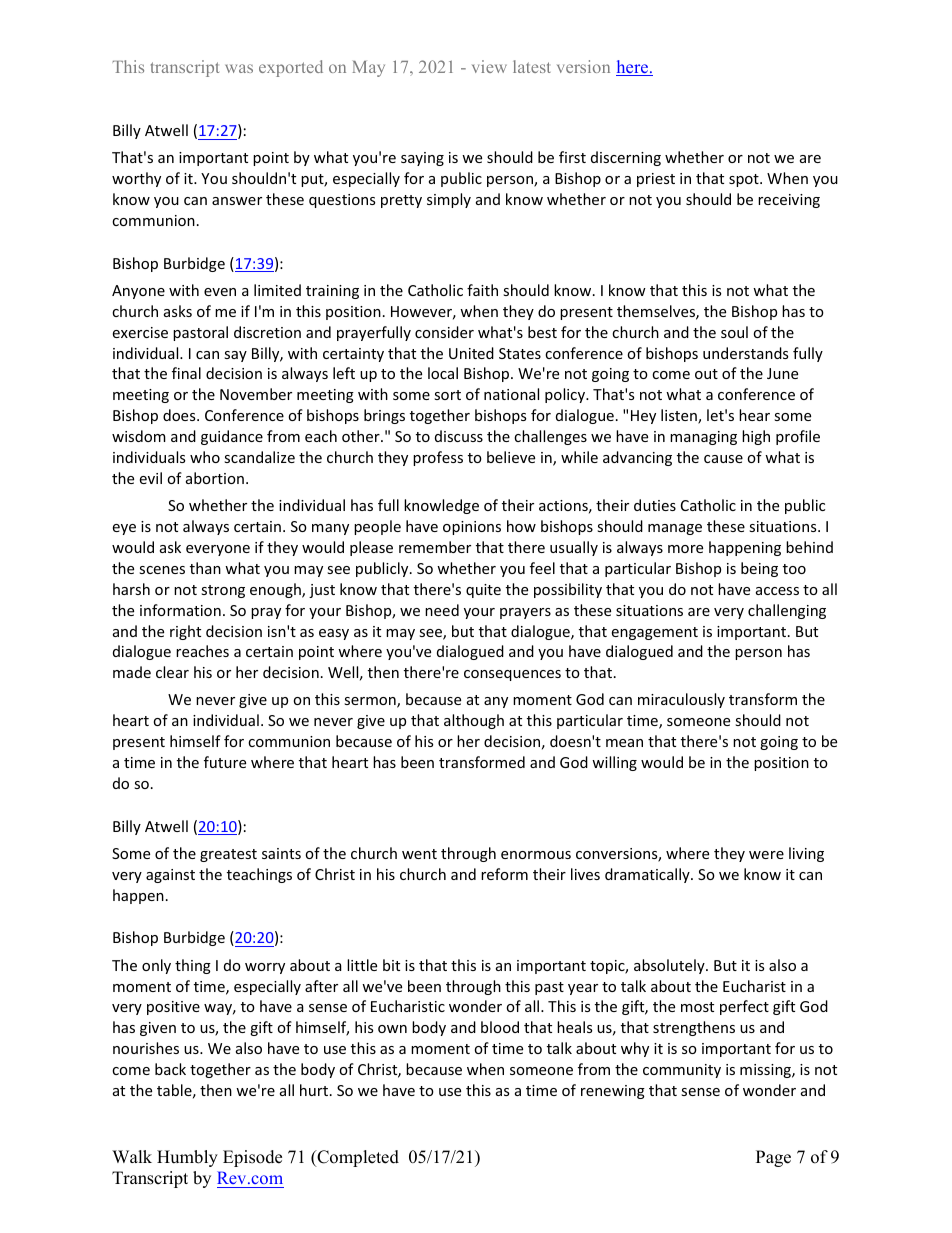 This screenshot has height=1233, width=952. I want to click on Humbly, so click(187, 1158).
